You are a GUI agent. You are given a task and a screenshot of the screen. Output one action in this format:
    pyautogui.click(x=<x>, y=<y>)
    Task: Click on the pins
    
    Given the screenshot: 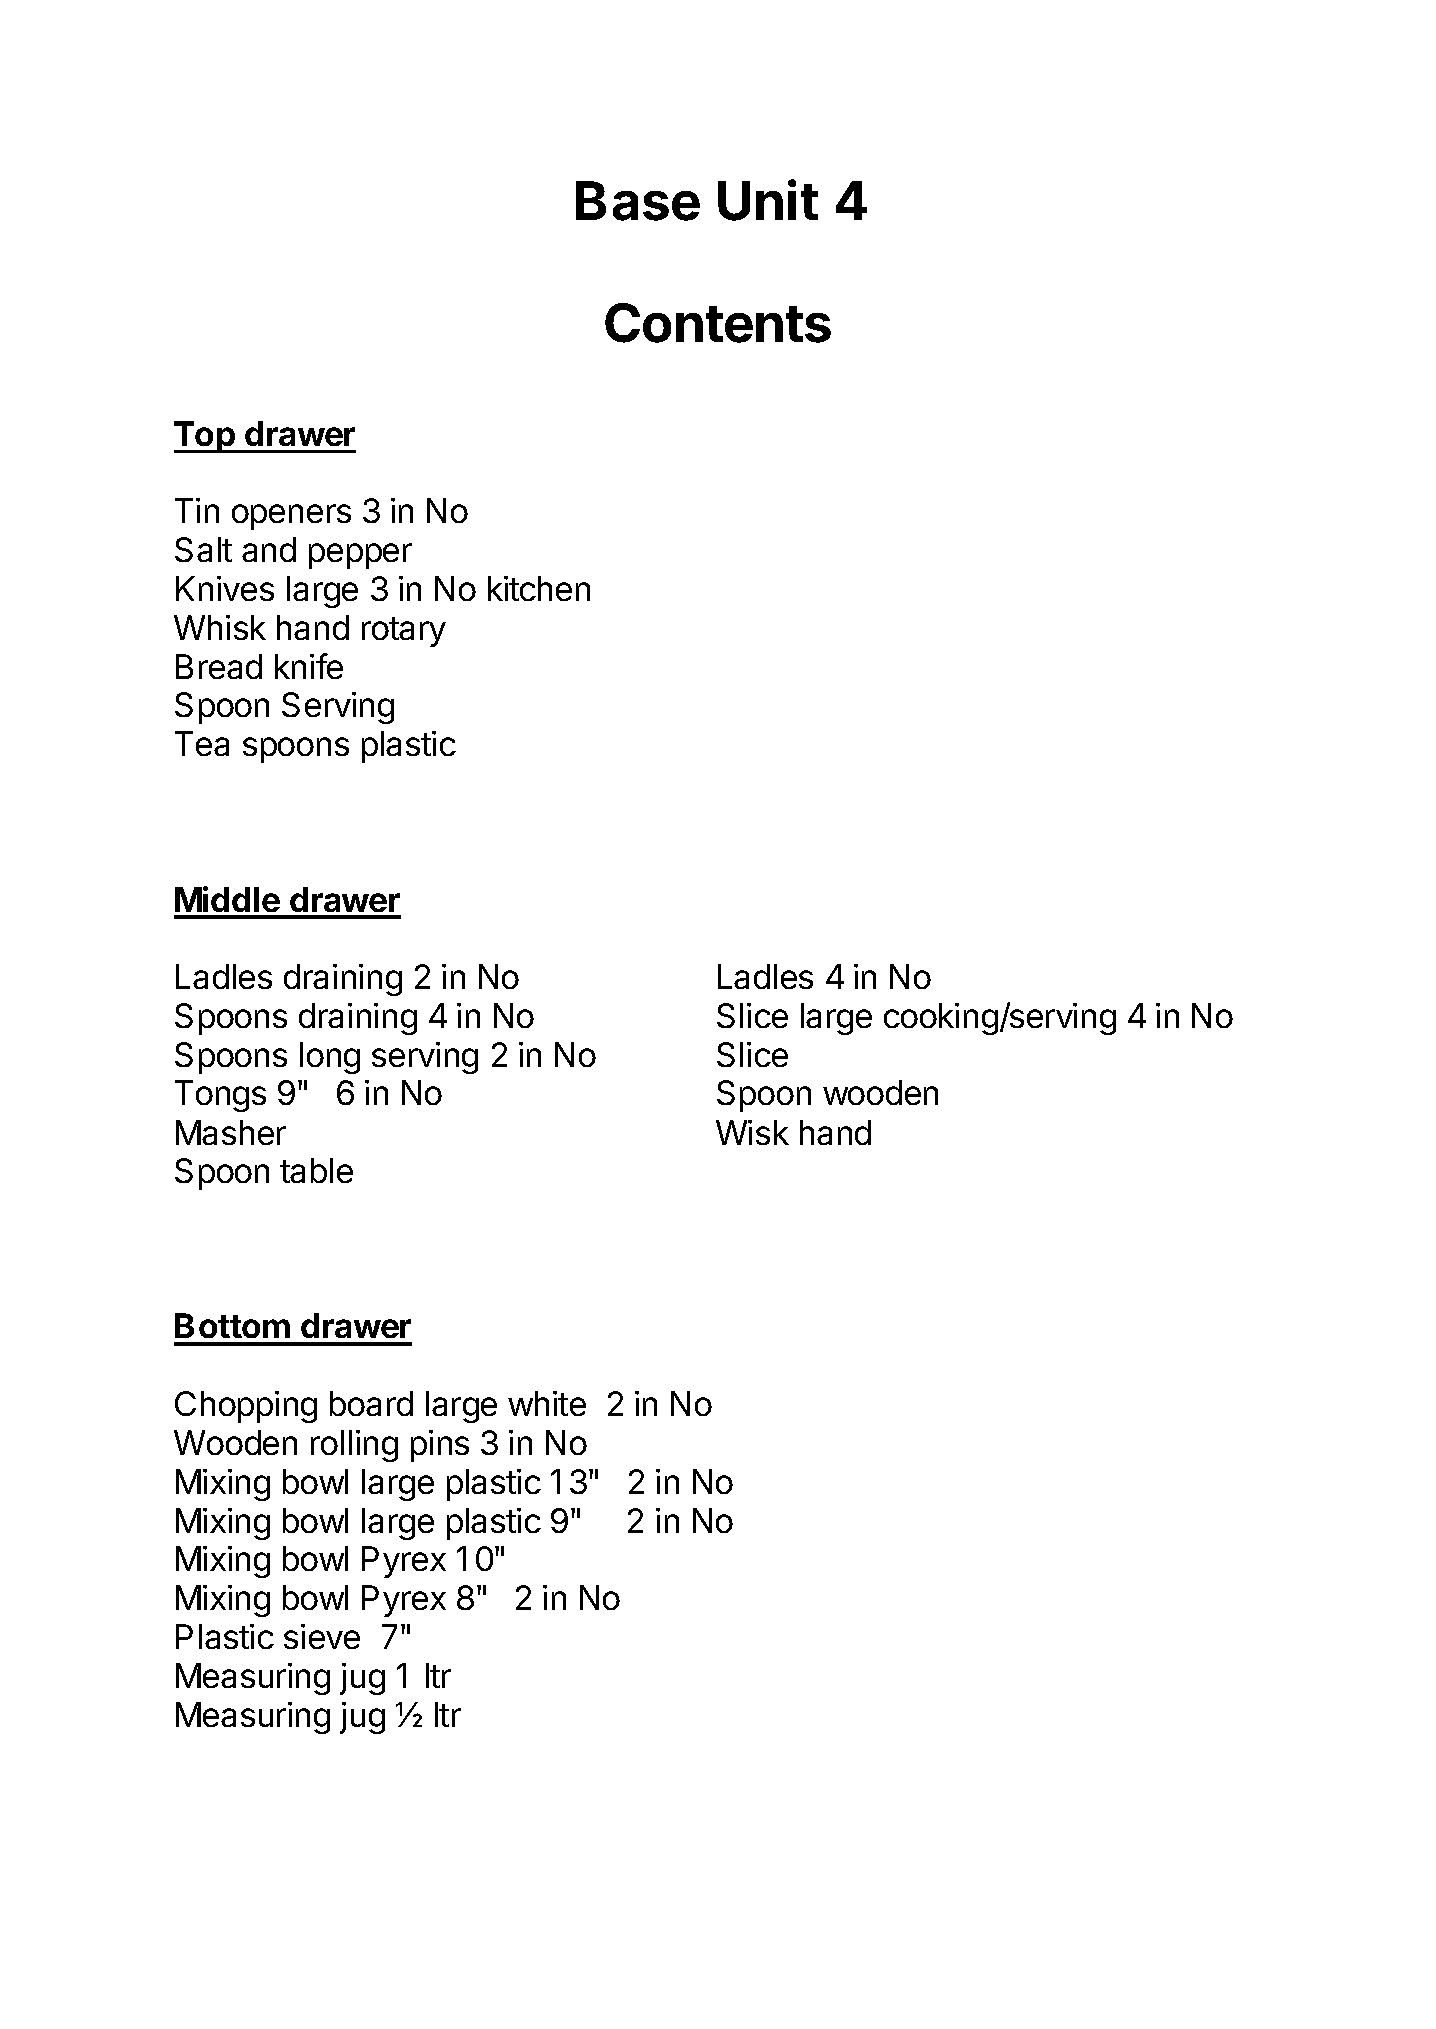 What is the action you would take?
    pyautogui.click(x=440, y=1446)
